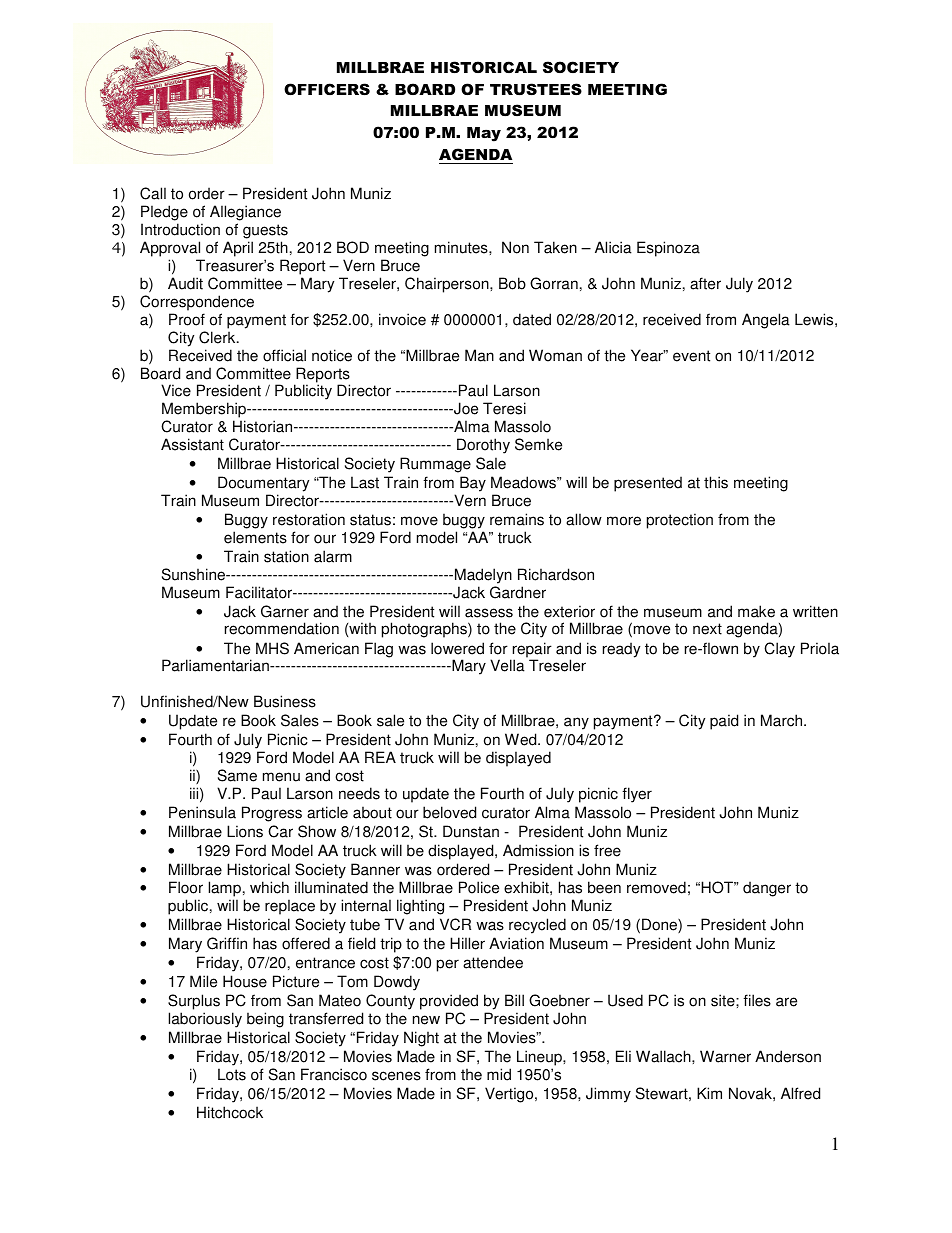 This screenshot has height=1233, width=952. Describe the element at coordinates (285, 611) in the screenshot. I see `Garner` at that location.
